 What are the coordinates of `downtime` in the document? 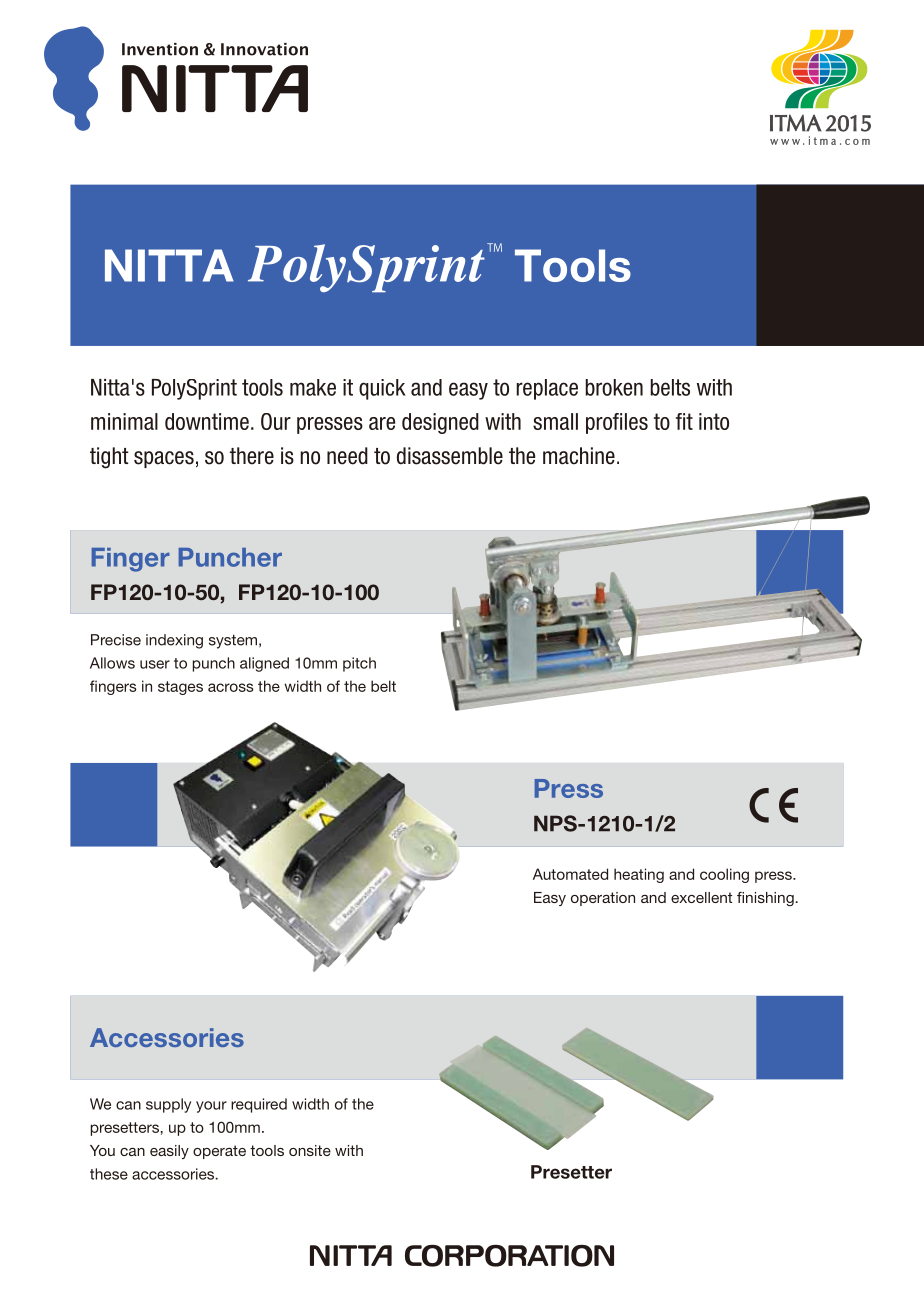 It's located at (207, 421).
